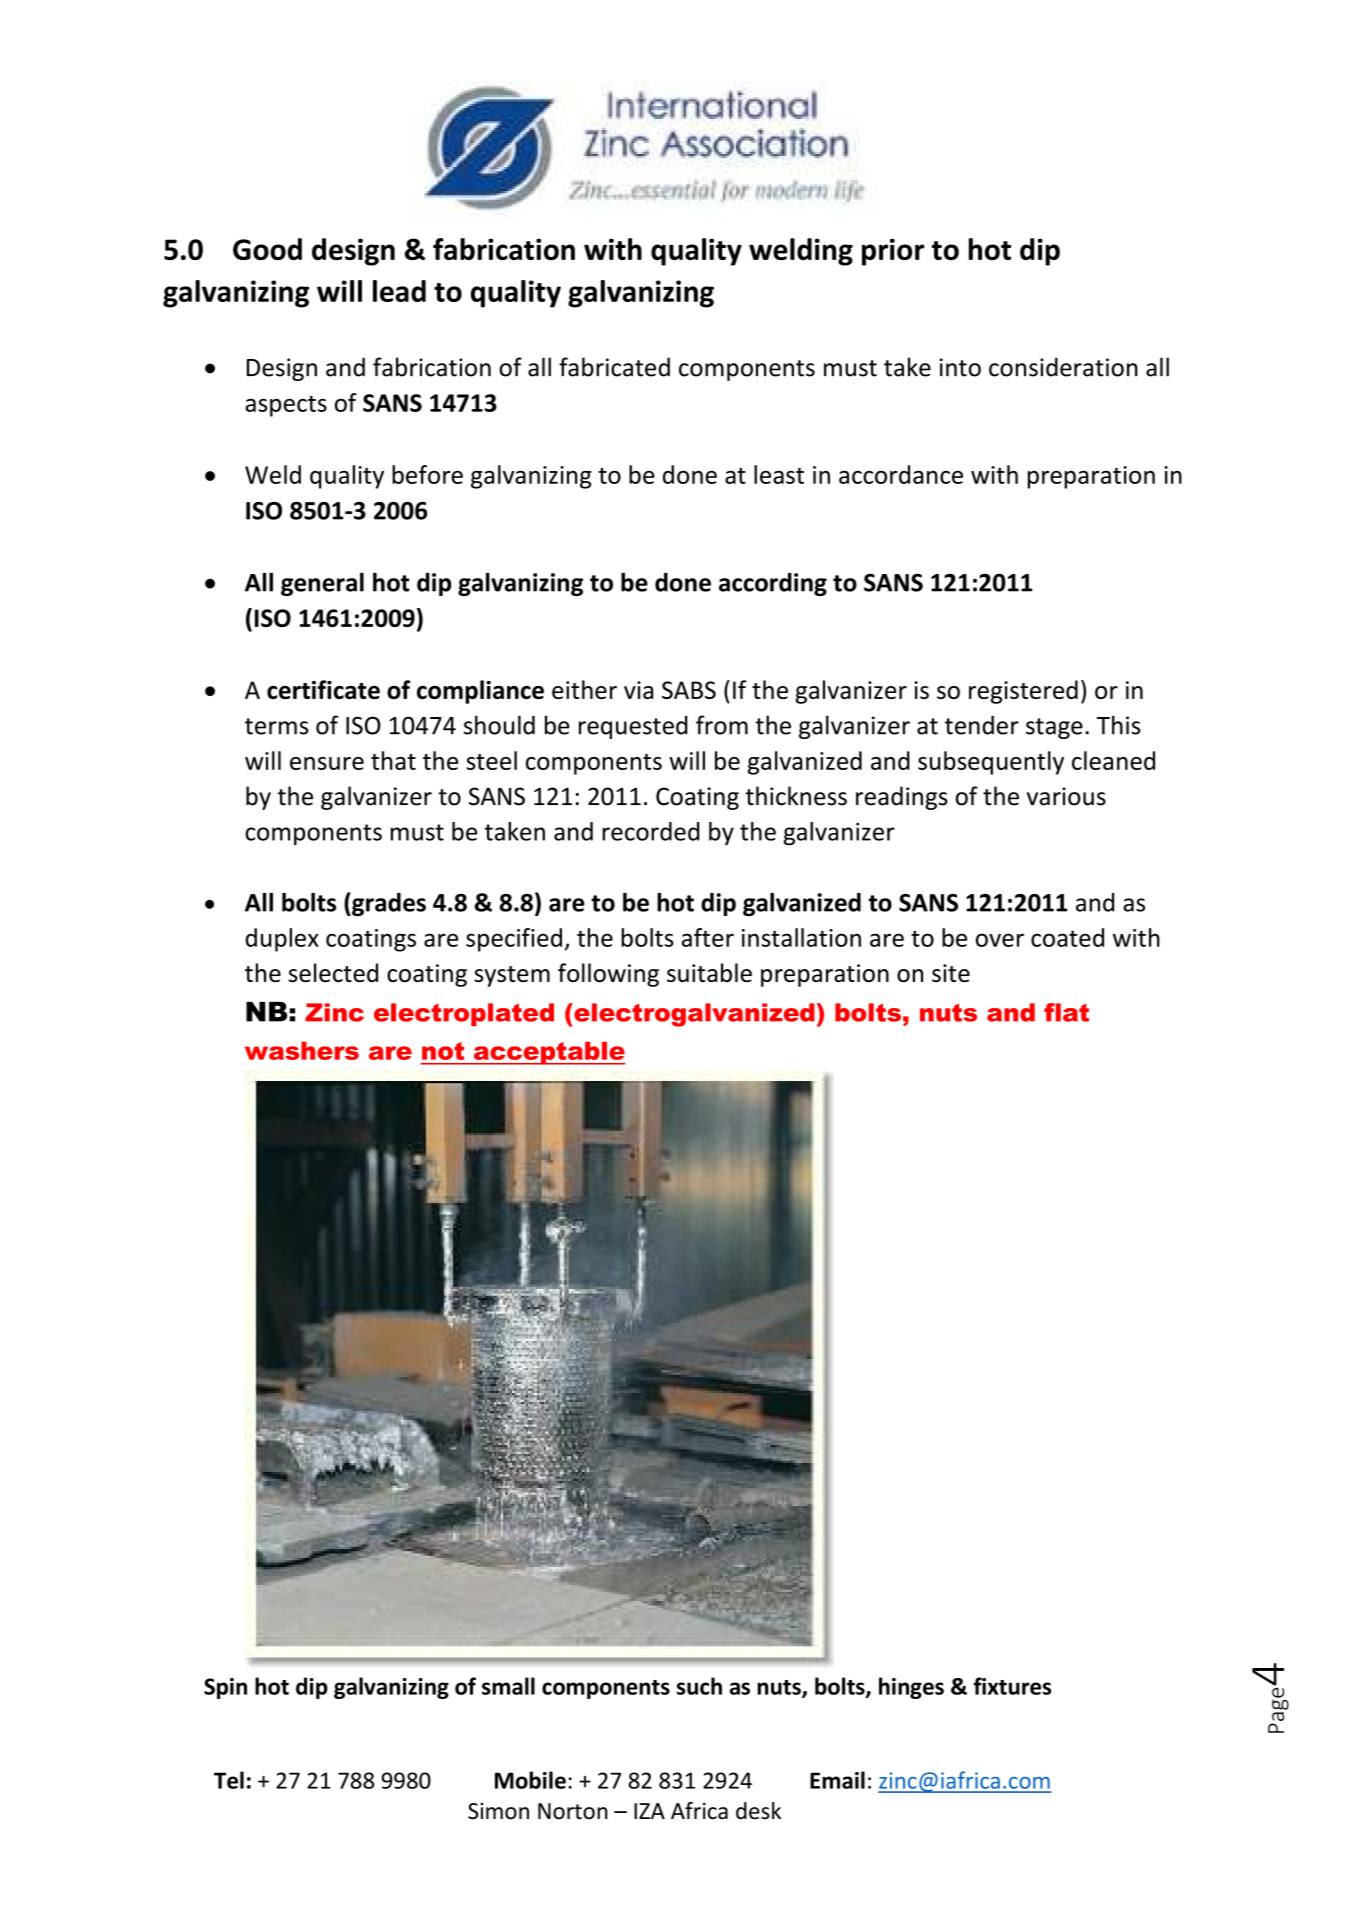 The image size is (1348, 1906). Describe the element at coordinates (1012, 1686) in the screenshot. I see `fixtures` at that location.
